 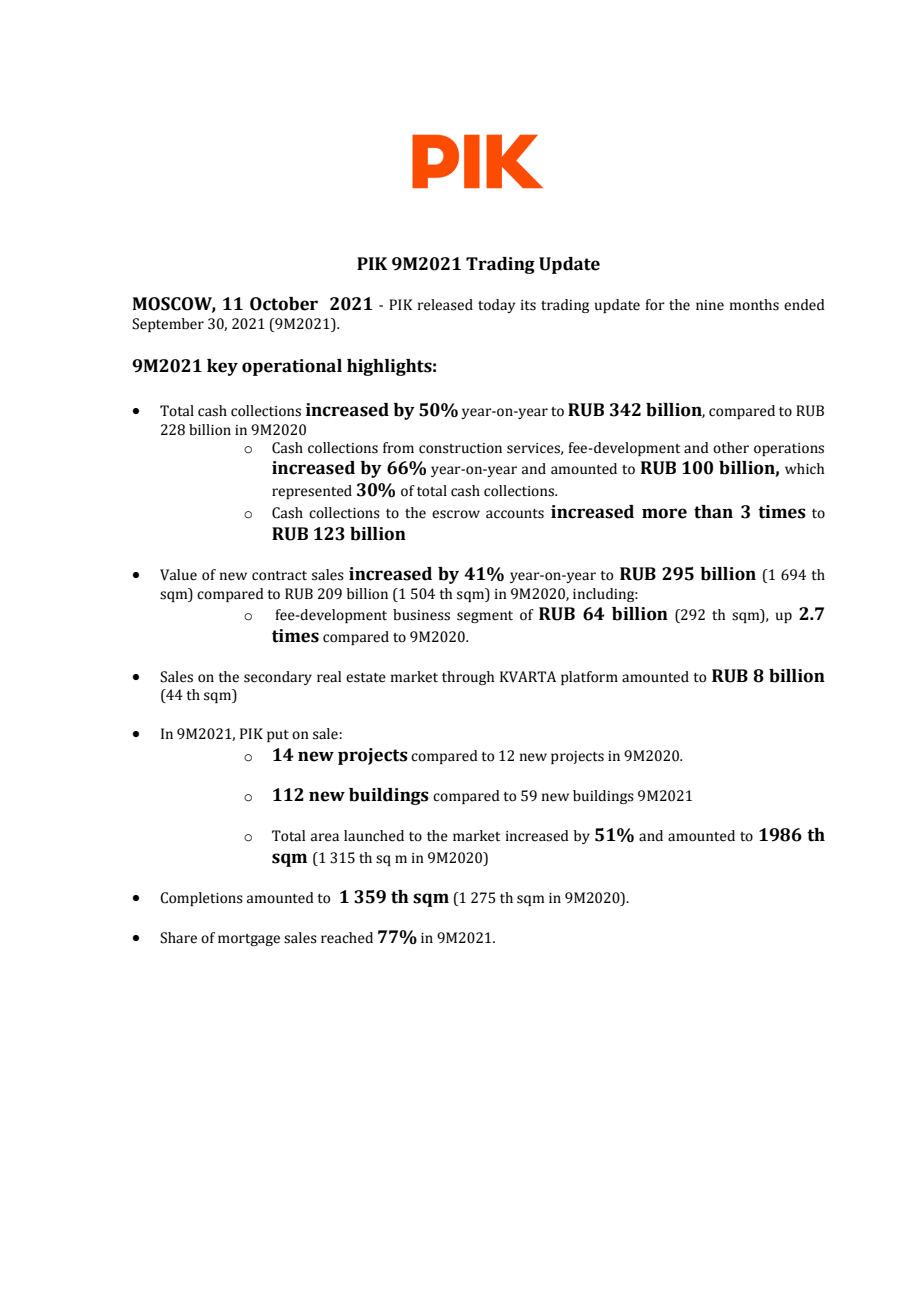 What do you see at coordinates (589, 678) in the image?
I see `platform` at bounding box center [589, 678].
